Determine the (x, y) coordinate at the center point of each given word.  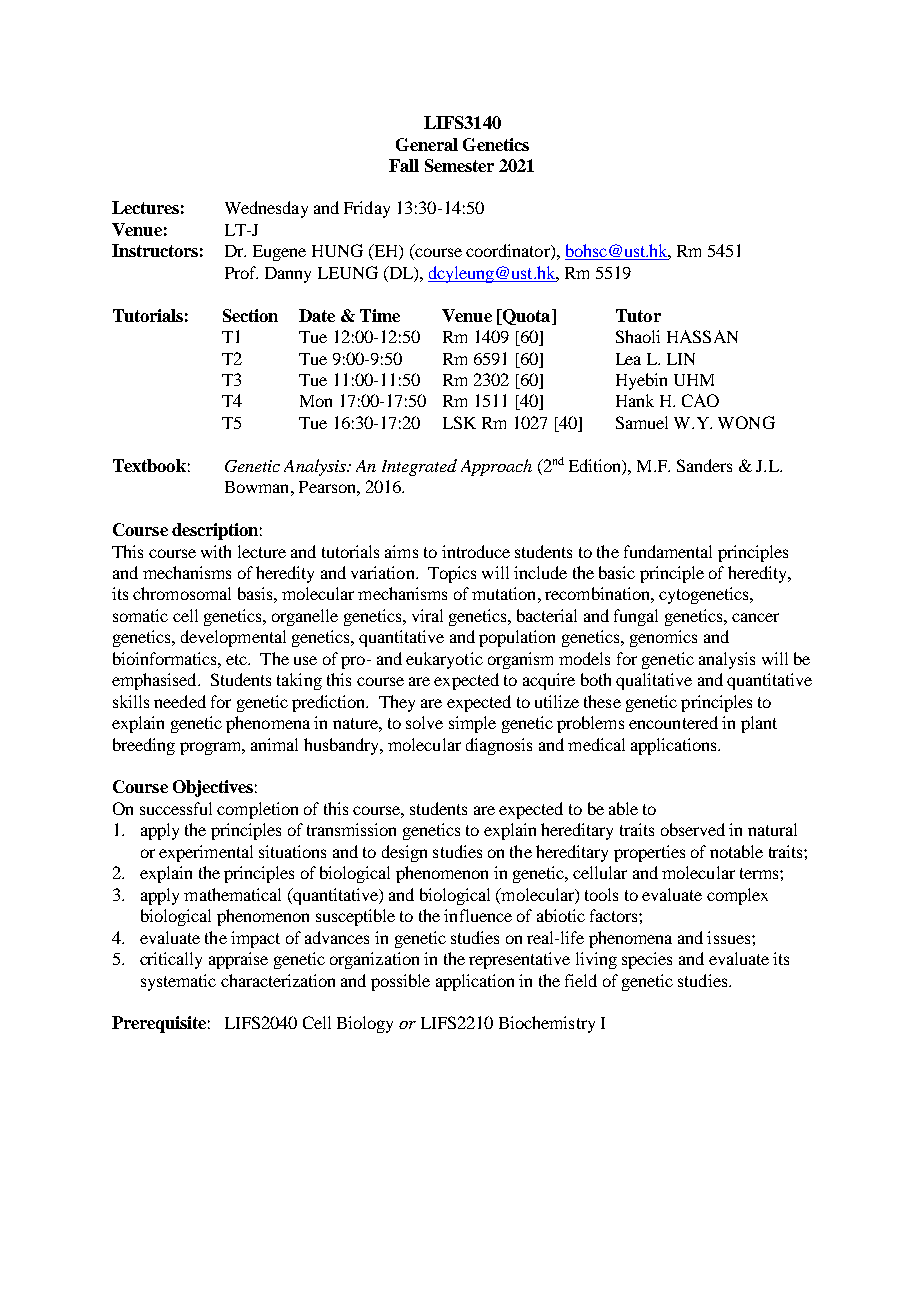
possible (400, 982)
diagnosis (499, 746)
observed (693, 829)
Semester (459, 165)
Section (250, 315)
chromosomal (182, 593)
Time (380, 315)
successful (176, 808)
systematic (178, 982)
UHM (694, 380)
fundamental (668, 551)
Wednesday (266, 209)
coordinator (509, 252)
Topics (452, 574)
